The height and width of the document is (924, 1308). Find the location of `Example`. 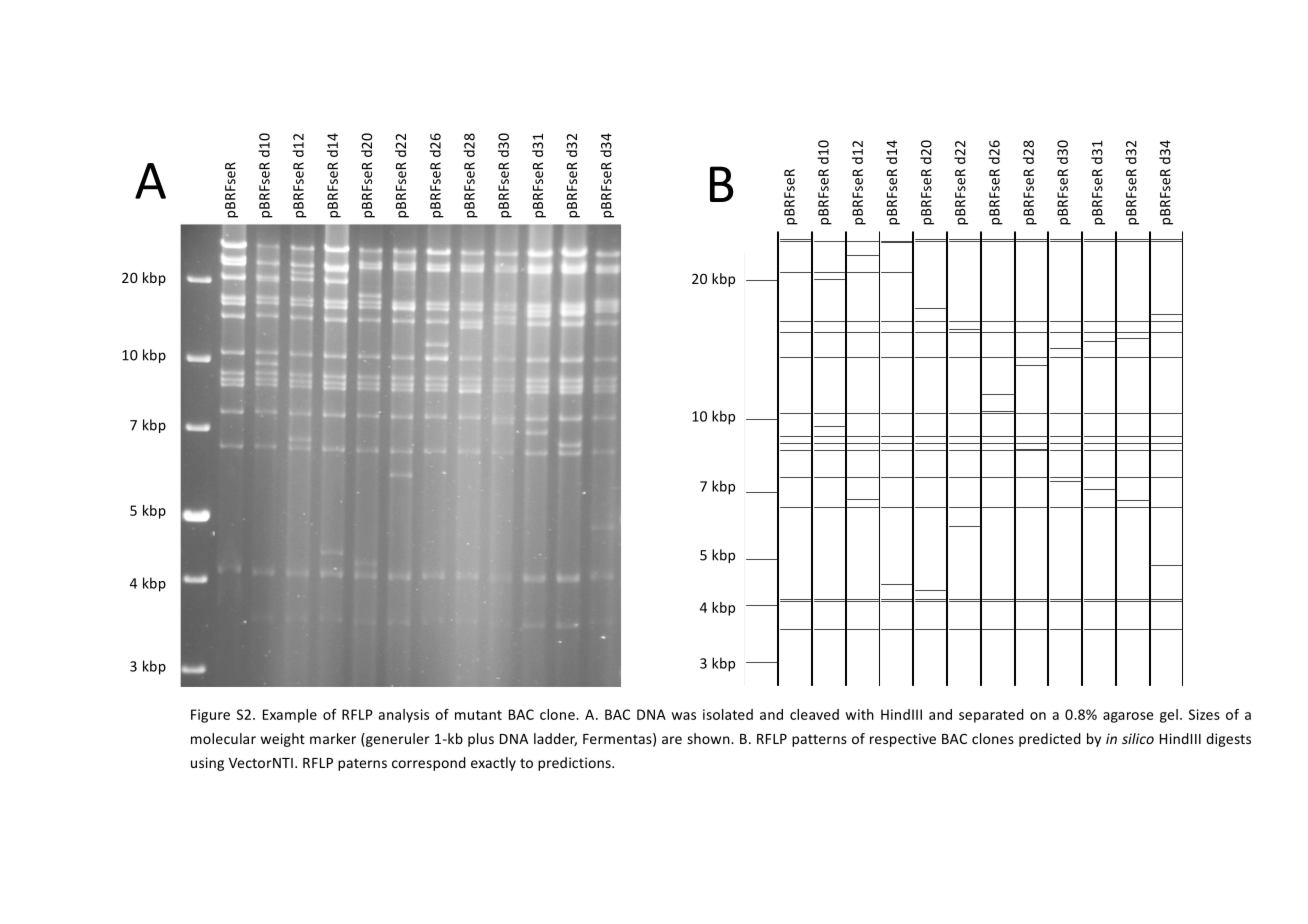

Example is located at coordinates (290, 716).
